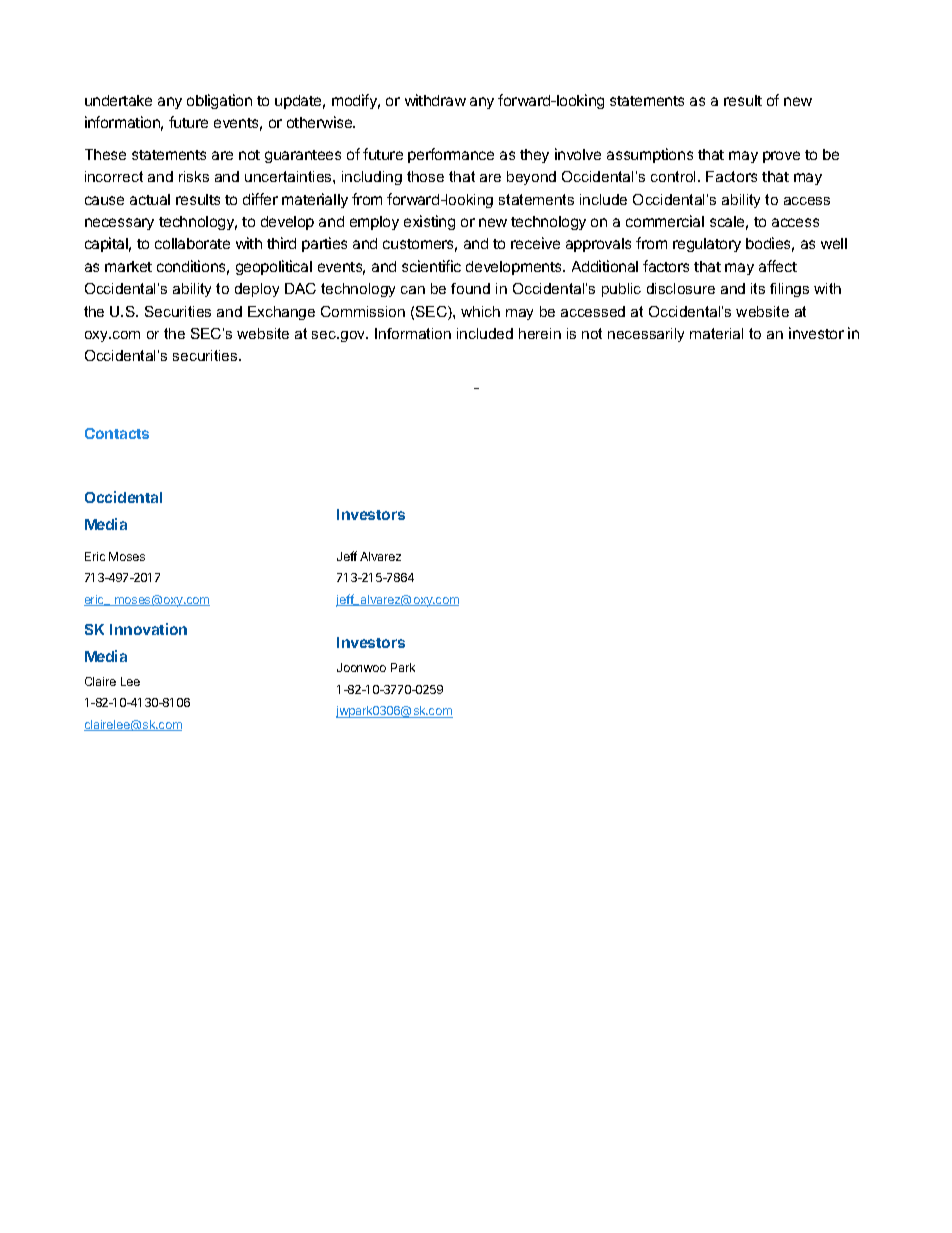 This screenshot has width=952, height=1233. I want to click on performance, so click(451, 155).
